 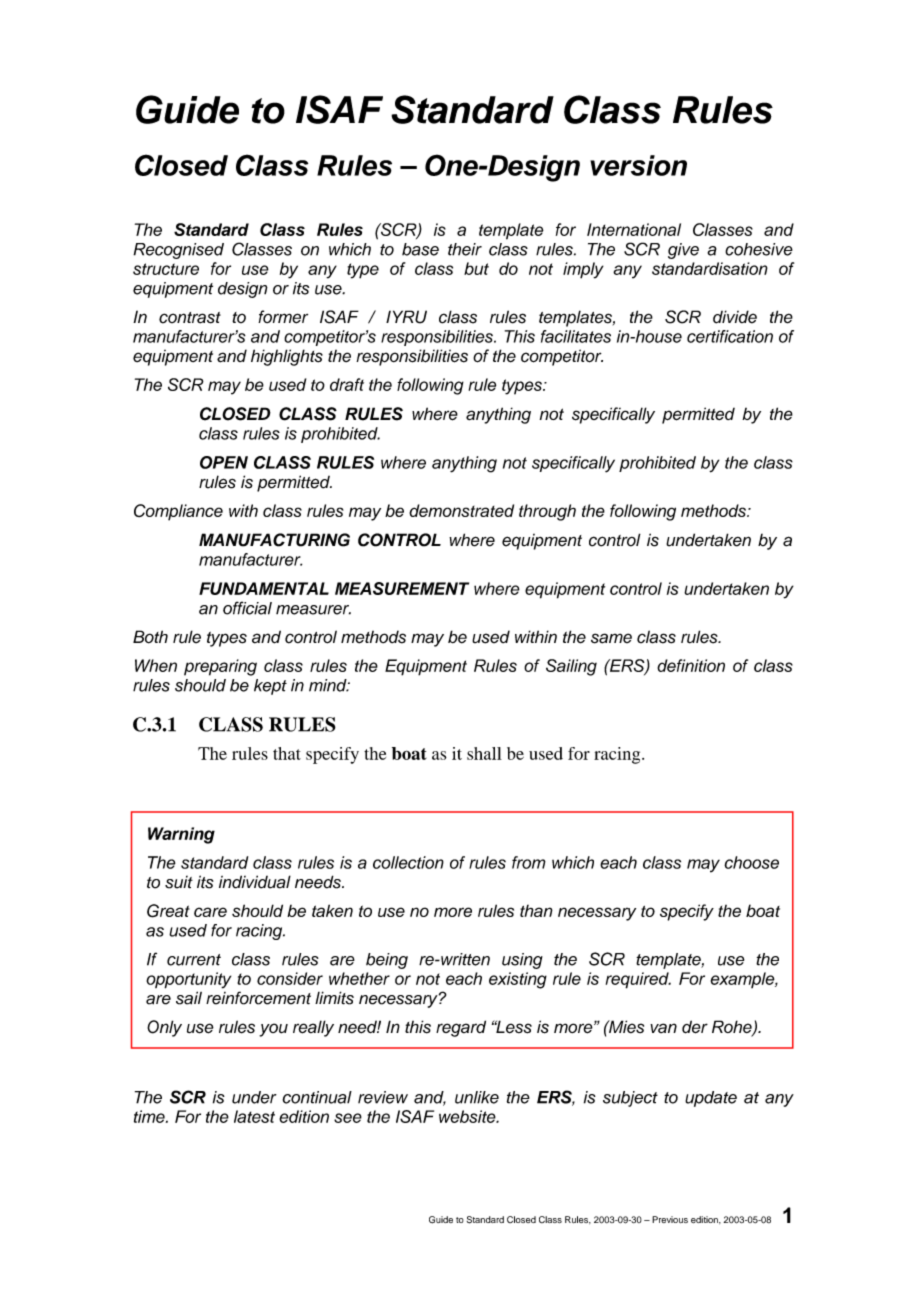 I want to click on collection, so click(x=408, y=862).
